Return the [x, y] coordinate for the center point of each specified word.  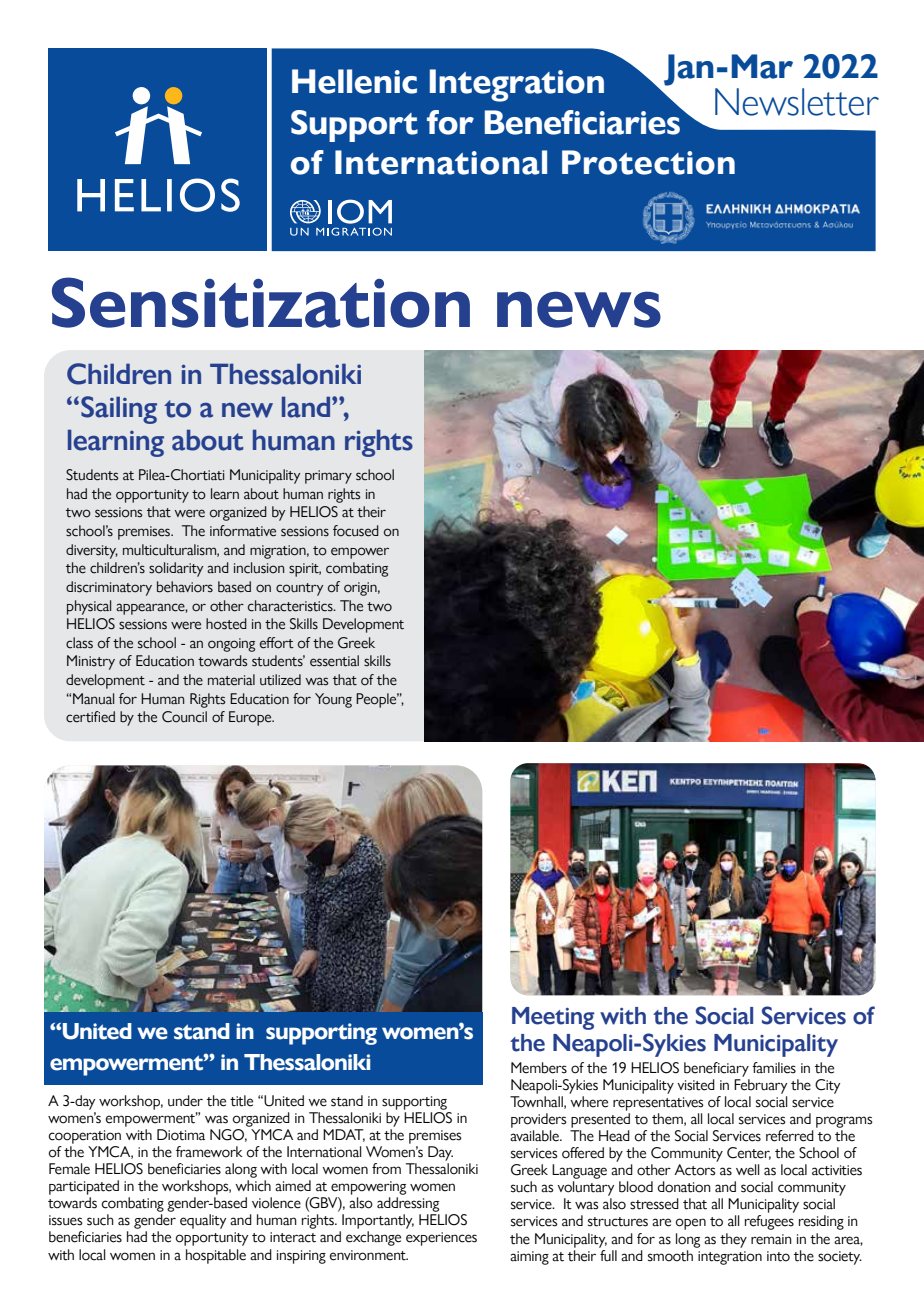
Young [333, 700]
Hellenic [354, 81]
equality [203, 1221]
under [185, 1101]
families [774, 1068]
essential [334, 661]
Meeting [553, 1018]
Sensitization [261, 302]
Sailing [119, 410]
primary [328, 477]
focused [356, 531]
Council [184, 717]
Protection [648, 162]
